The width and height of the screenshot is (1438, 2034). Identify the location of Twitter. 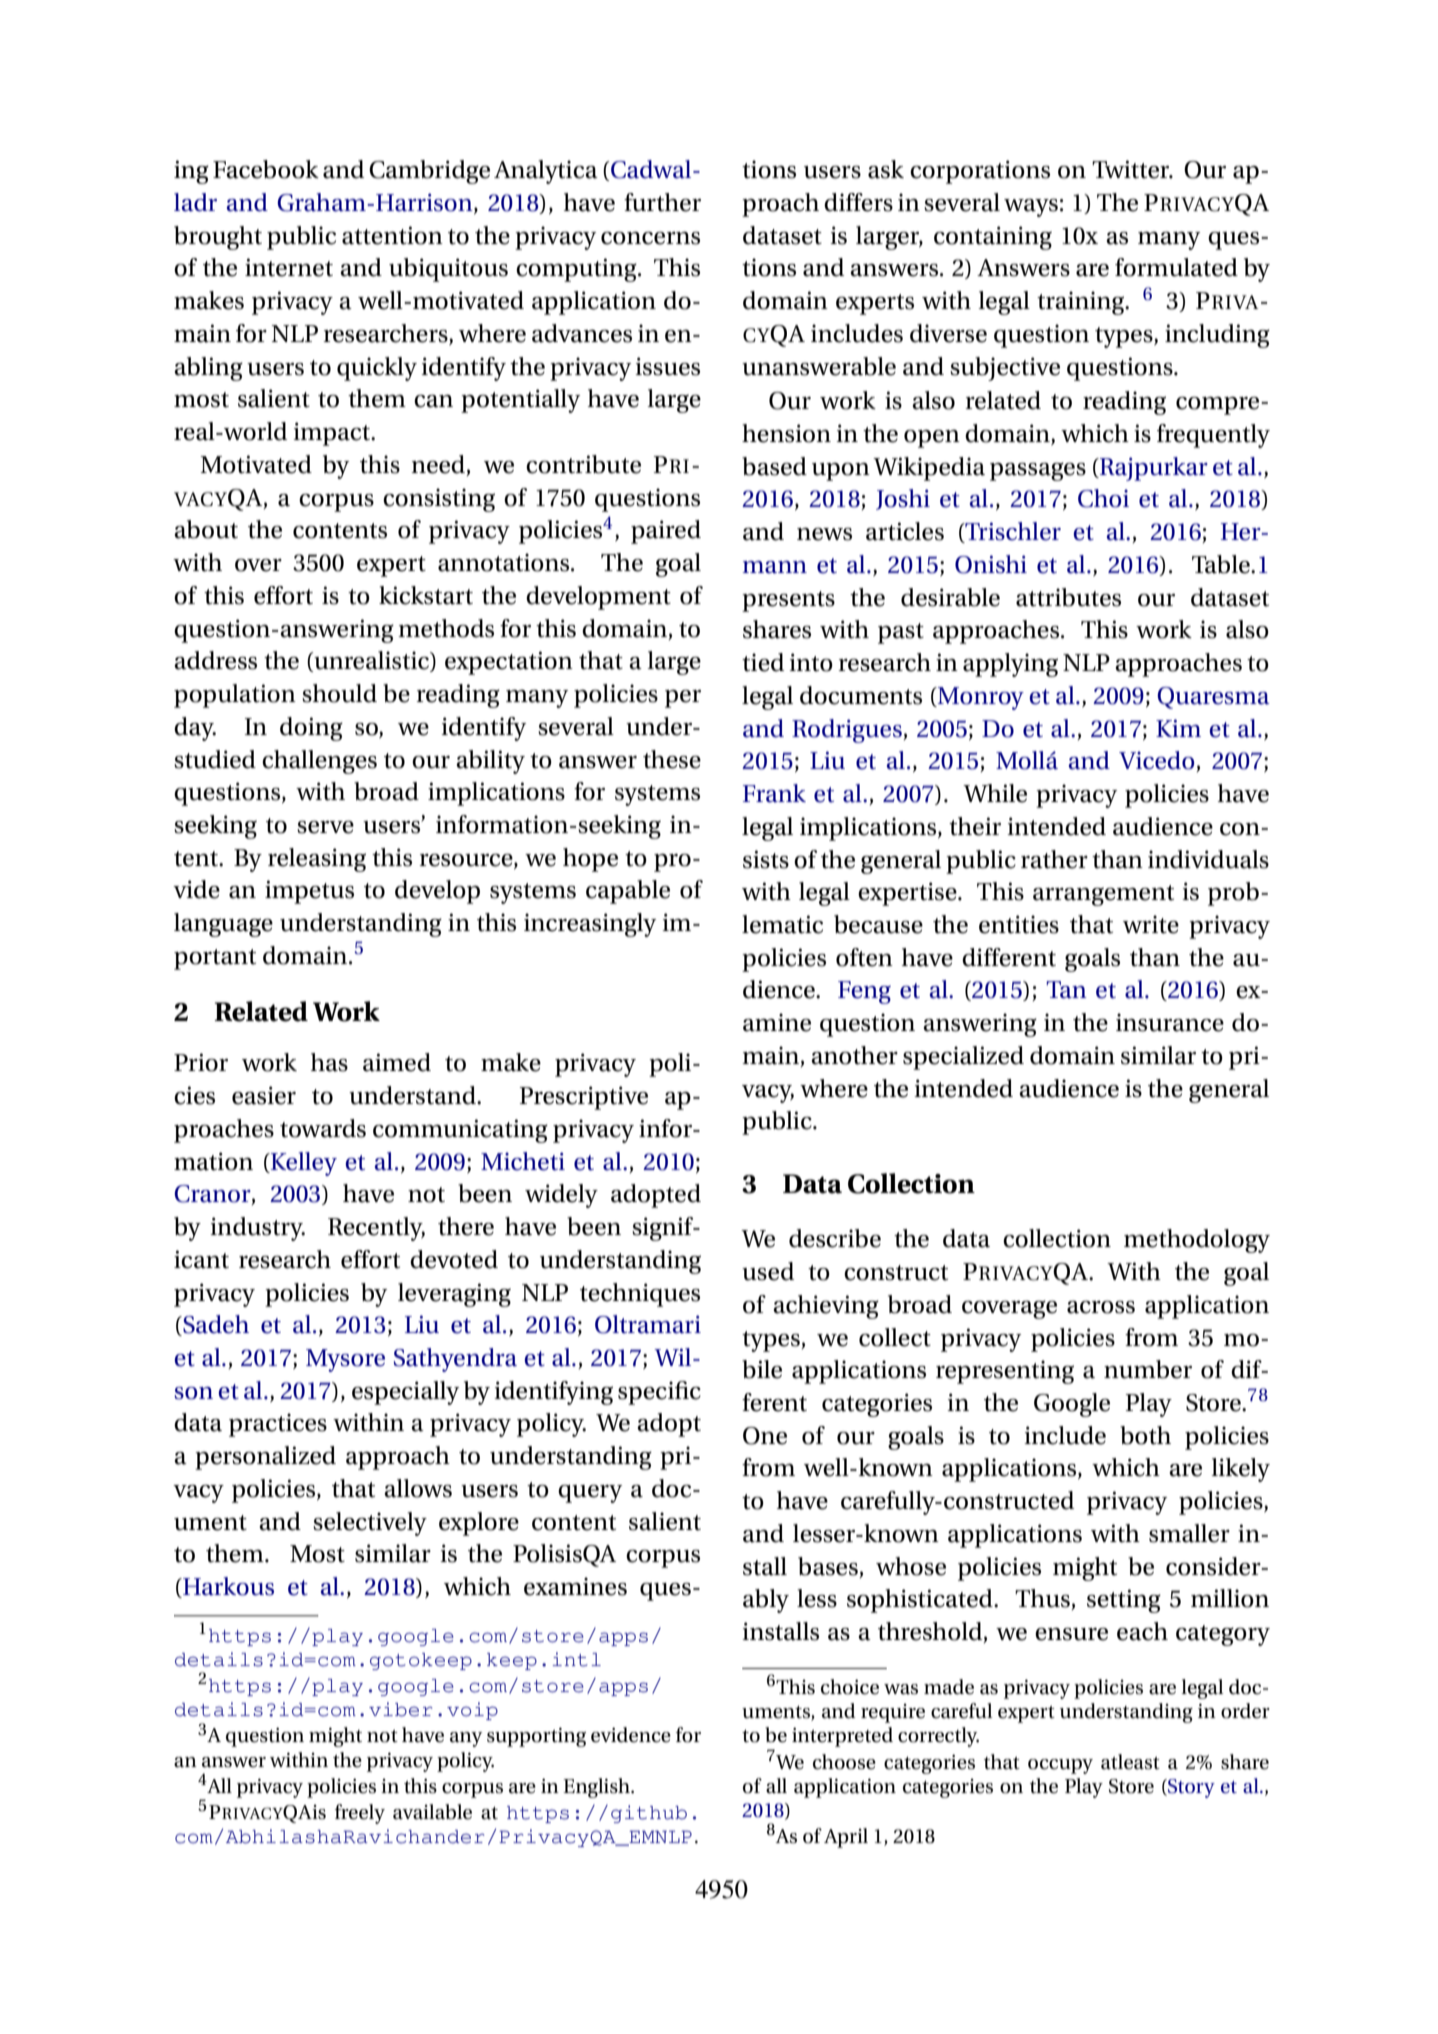
(1132, 169).
